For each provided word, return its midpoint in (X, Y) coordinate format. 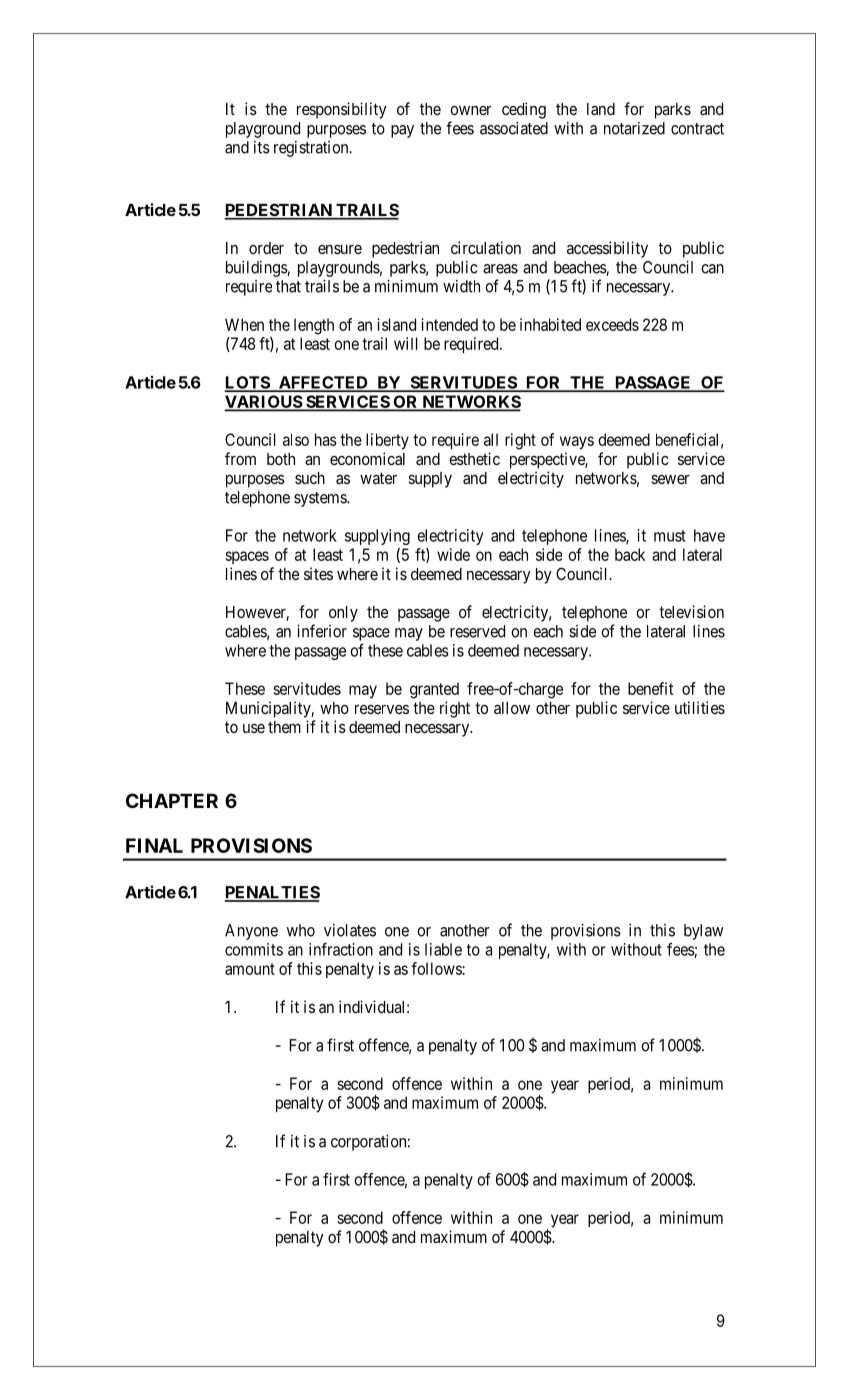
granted (434, 690)
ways (577, 442)
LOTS (248, 383)
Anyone (251, 932)
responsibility (342, 110)
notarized (634, 128)
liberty (387, 441)
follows (437, 968)
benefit (650, 688)
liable (443, 949)
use (254, 728)
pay (402, 131)
